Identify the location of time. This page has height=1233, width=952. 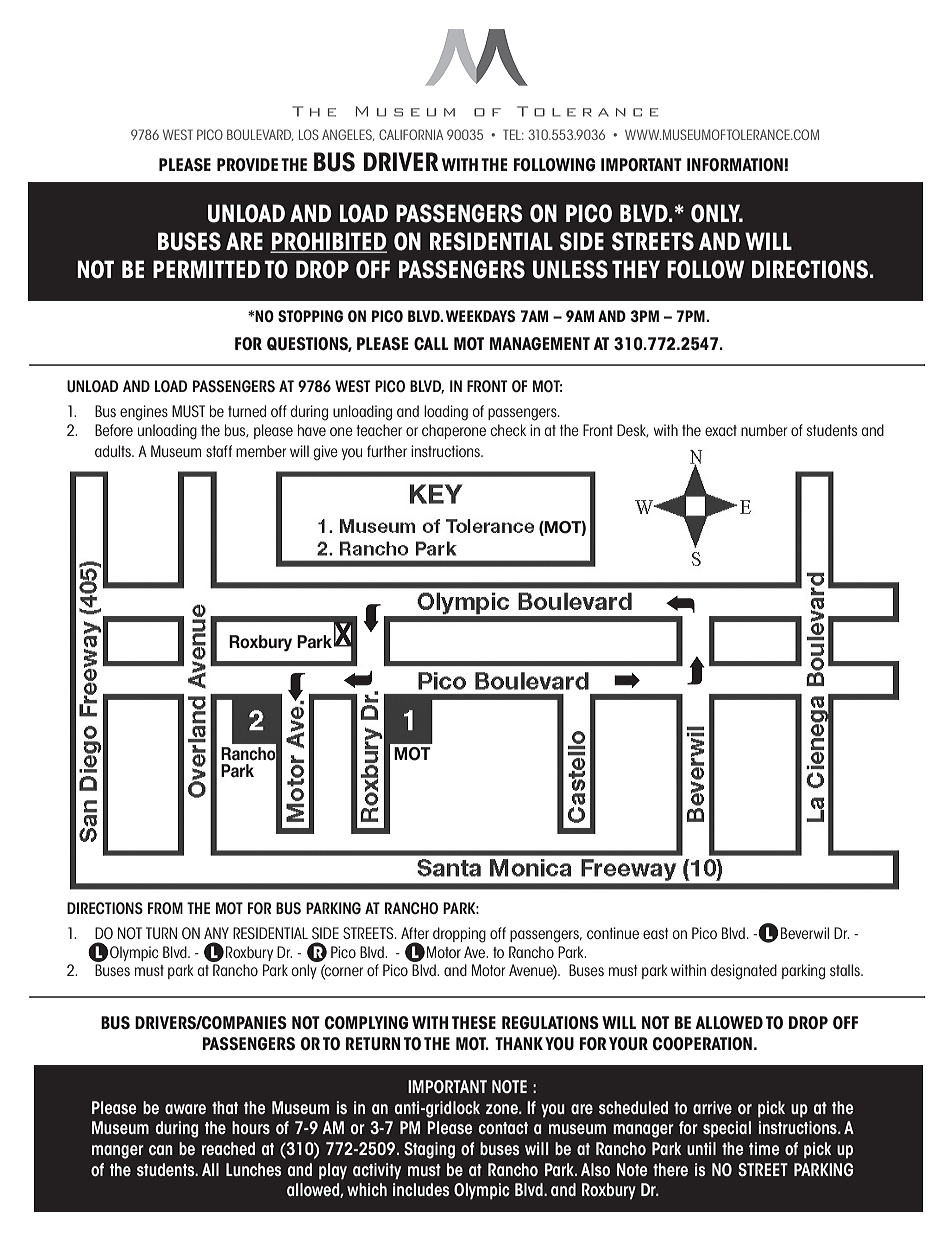
(764, 1148).
